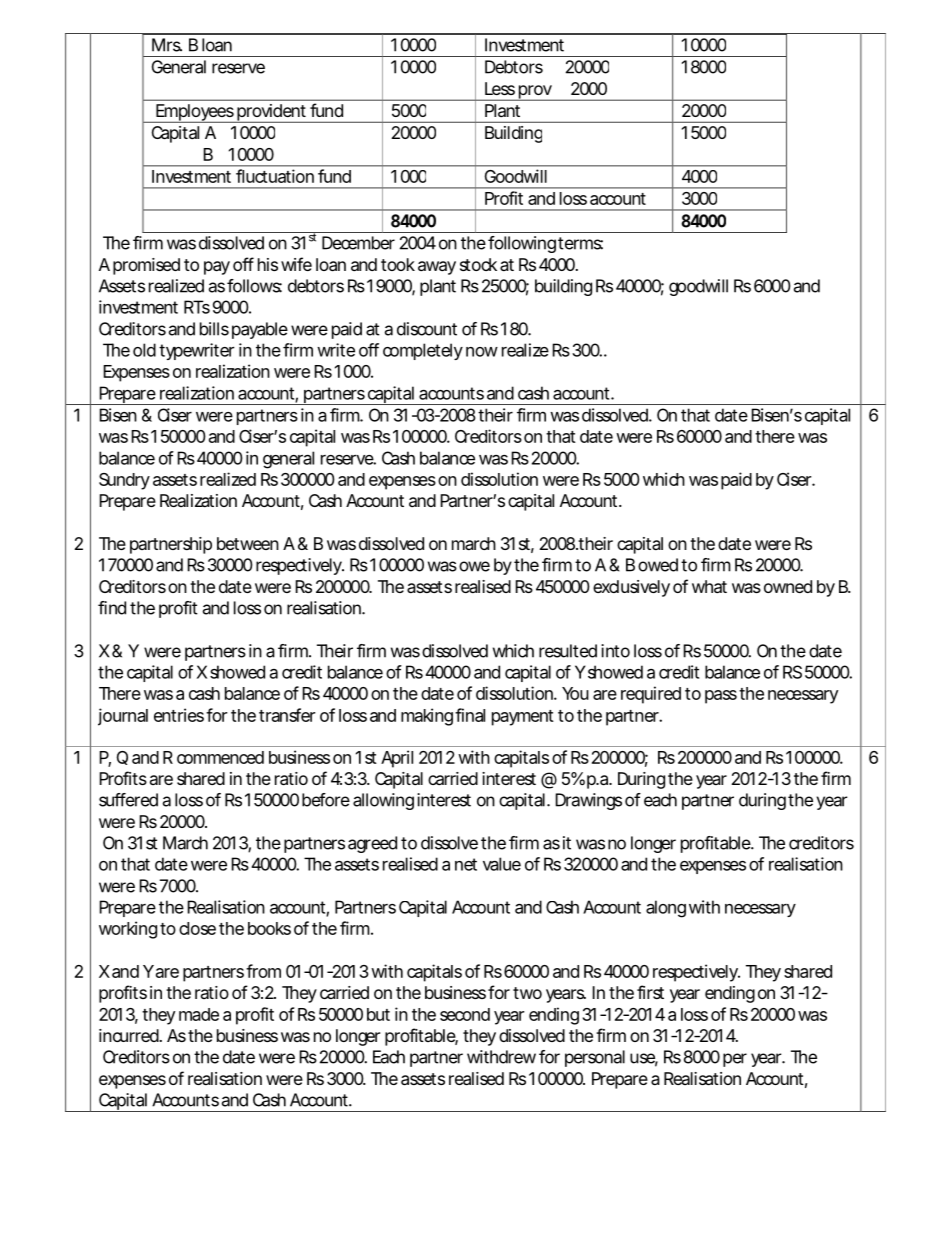  What do you see at coordinates (500, 88) in the screenshot?
I see `Less` at bounding box center [500, 88].
